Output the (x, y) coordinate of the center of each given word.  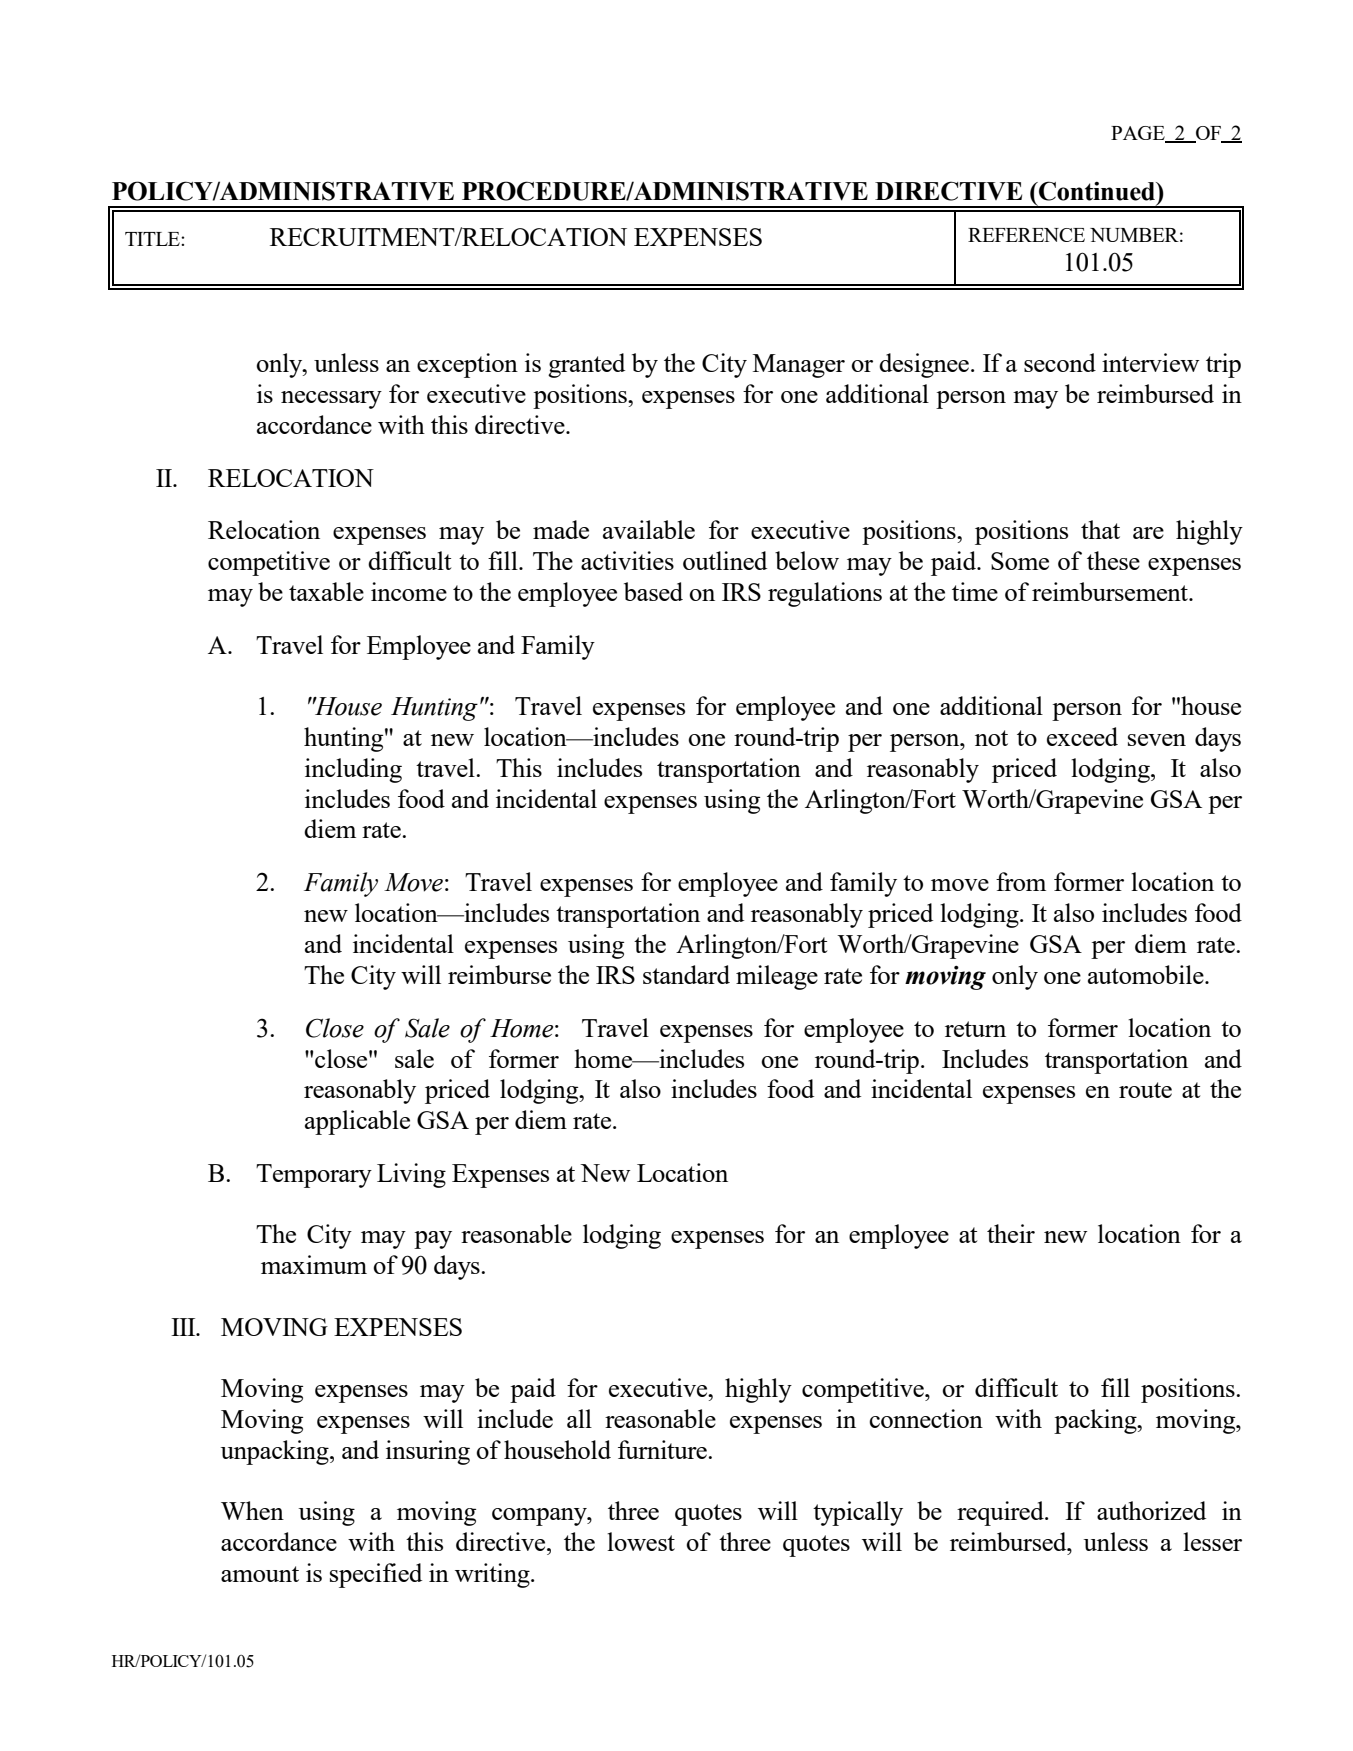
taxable (326, 591)
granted (586, 365)
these (1113, 560)
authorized (1151, 1510)
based (653, 591)
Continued (1097, 191)
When (252, 1510)
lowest (641, 1541)
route (1145, 1090)
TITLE (153, 239)
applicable (357, 1122)
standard (686, 974)
